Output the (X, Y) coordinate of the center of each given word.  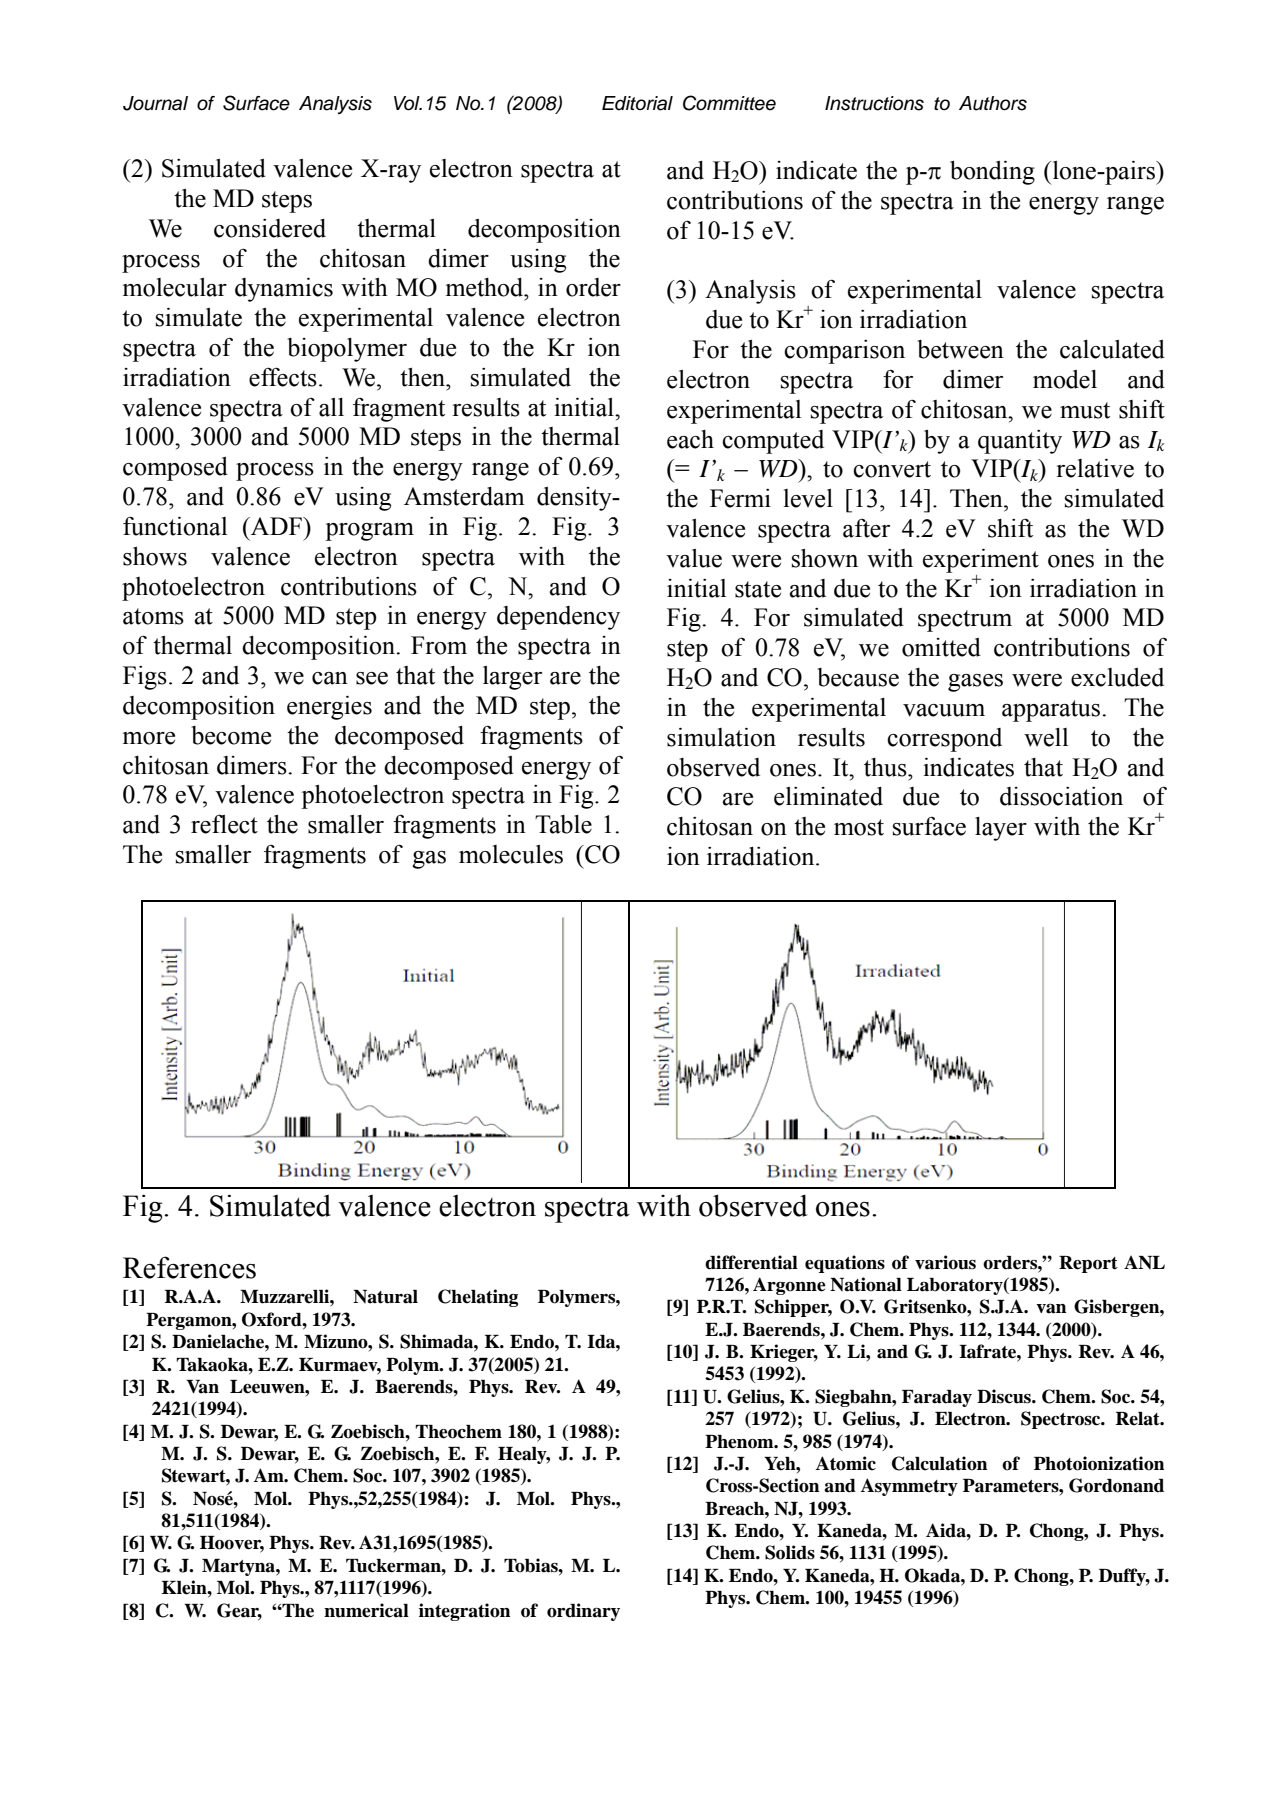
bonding (992, 173)
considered (270, 228)
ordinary (583, 1612)
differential (751, 1262)
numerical (366, 1610)
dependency (558, 618)
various (945, 1262)
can (330, 678)
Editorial (637, 103)
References (189, 1267)
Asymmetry (909, 1487)
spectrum (965, 621)
